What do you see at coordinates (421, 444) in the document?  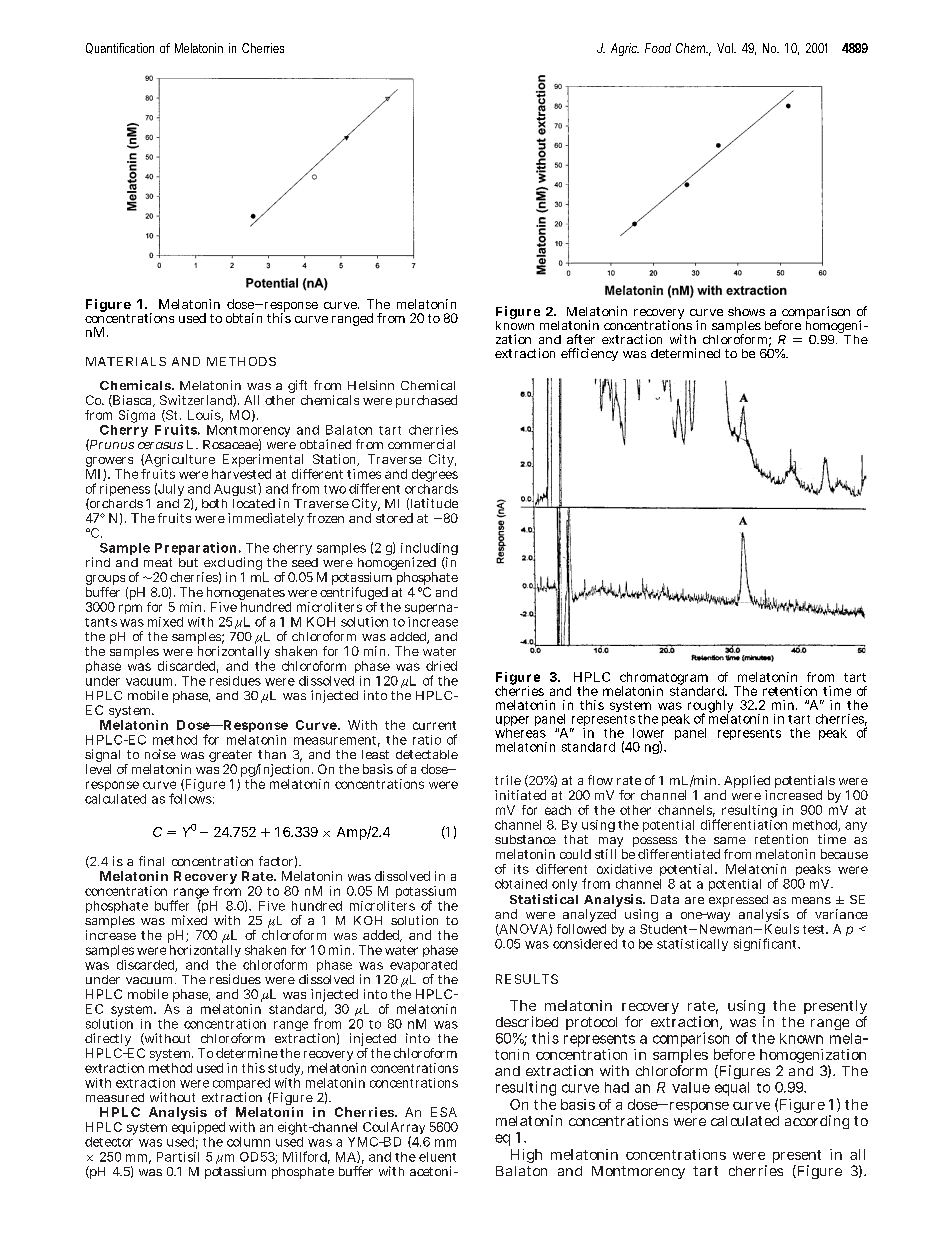 I see `commercial` at bounding box center [421, 444].
